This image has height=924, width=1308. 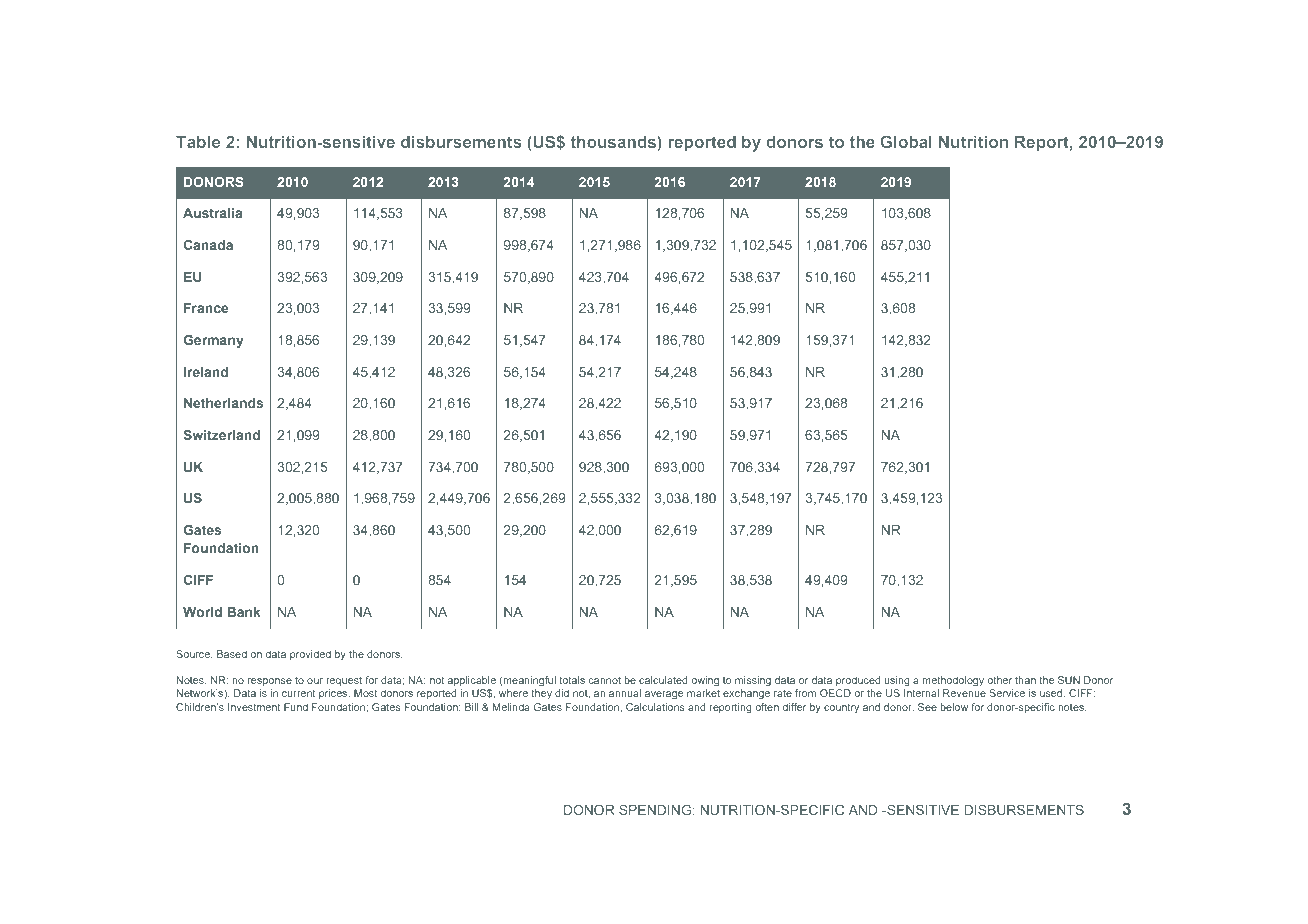 I want to click on than, so click(x=1025, y=680).
